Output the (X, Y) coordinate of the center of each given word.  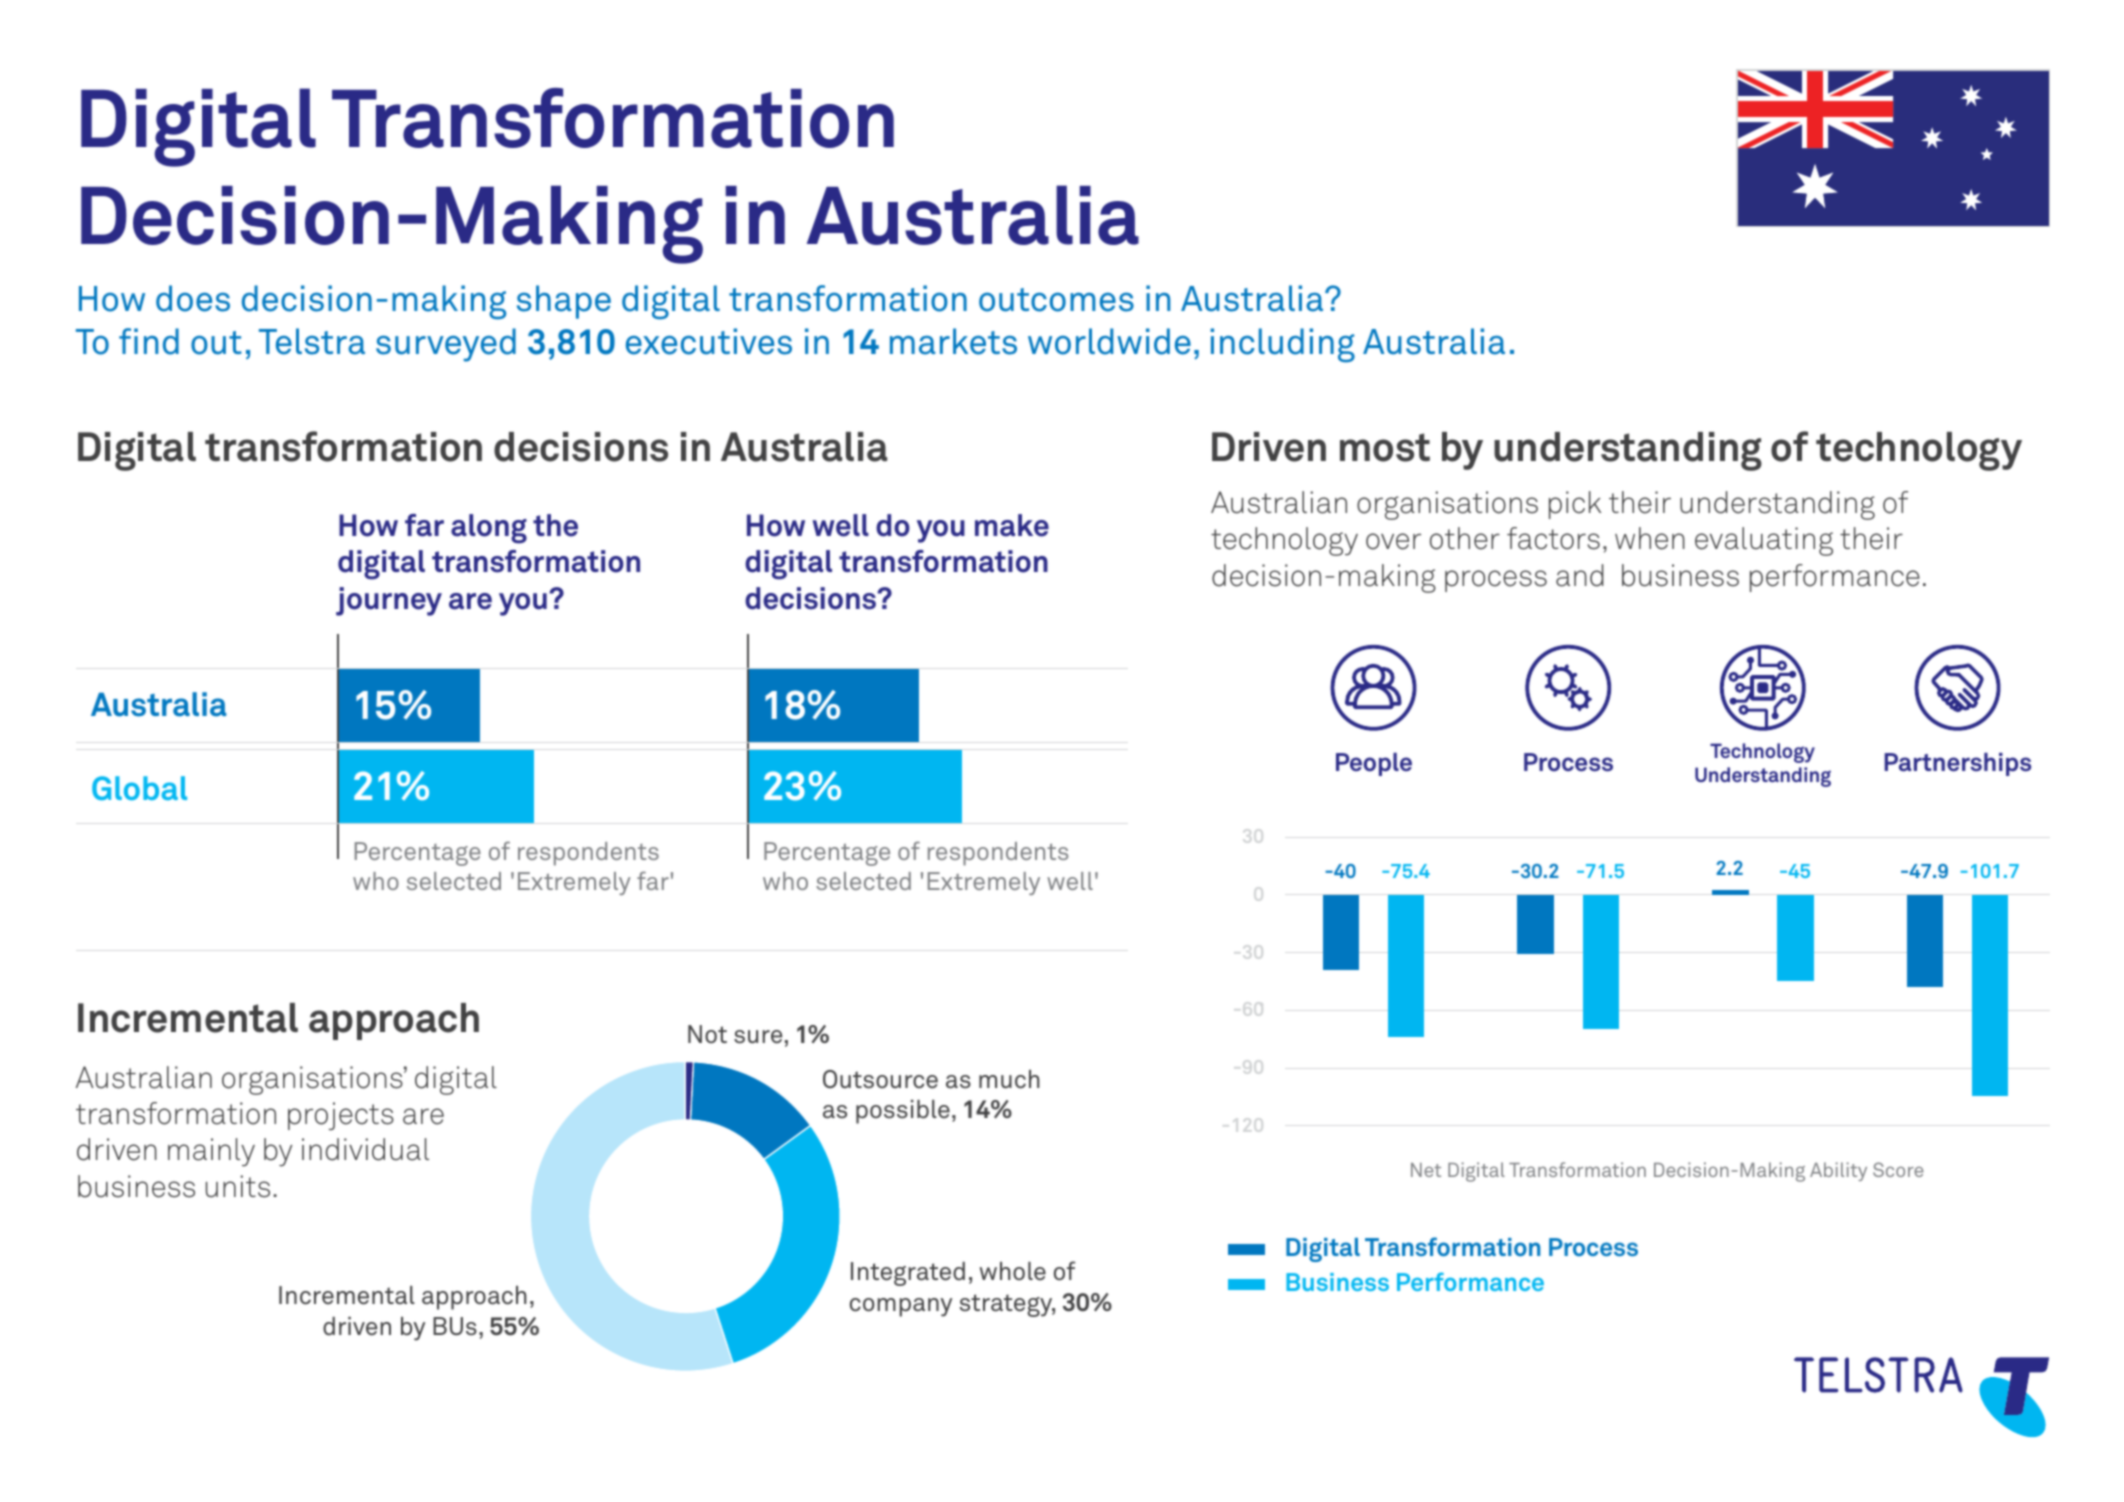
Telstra (312, 341)
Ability (1838, 1171)
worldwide (1109, 341)
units (238, 1186)
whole (1013, 1271)
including (1282, 345)
